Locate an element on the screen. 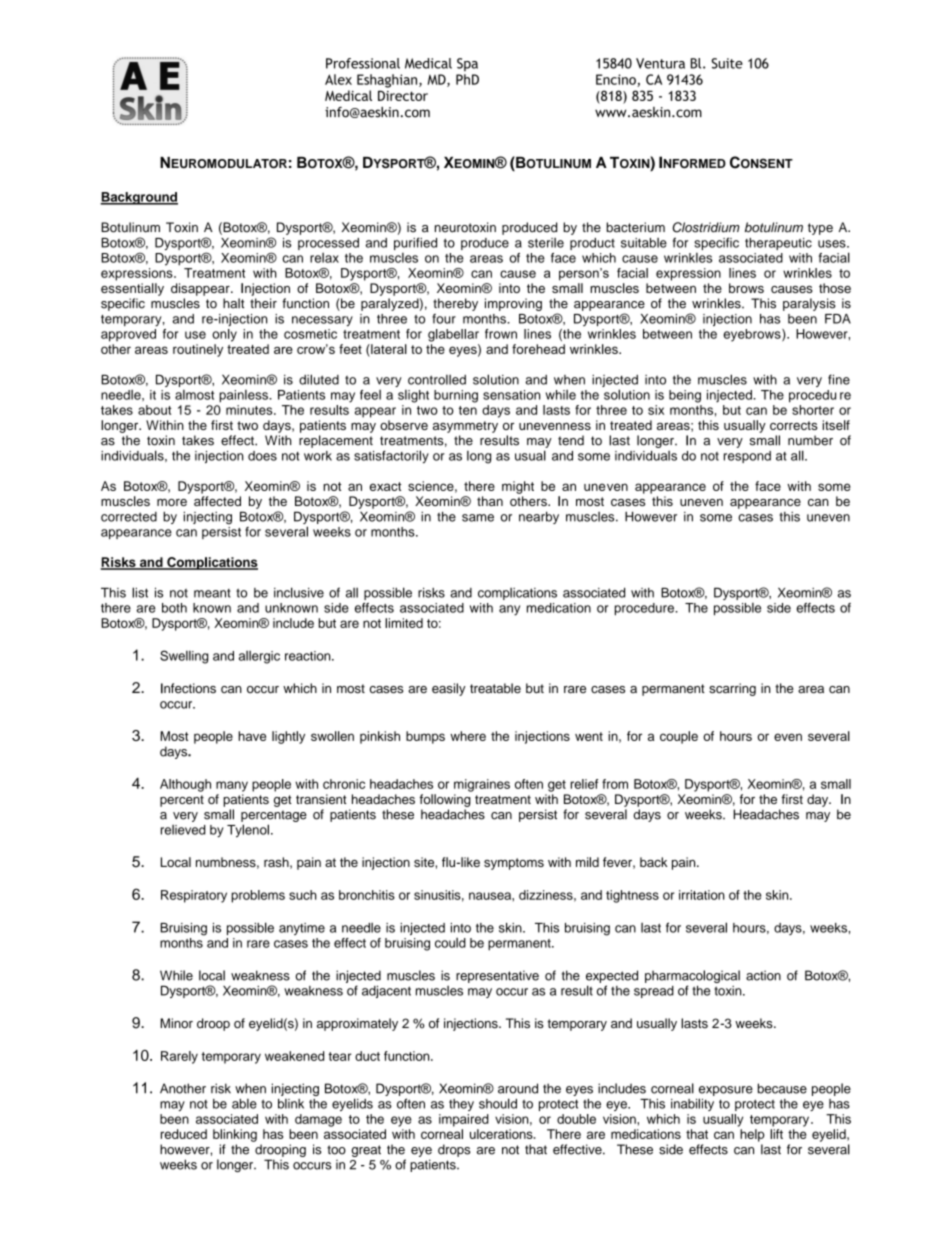 This screenshot has width=952, height=1233. than is located at coordinates (490, 501).
